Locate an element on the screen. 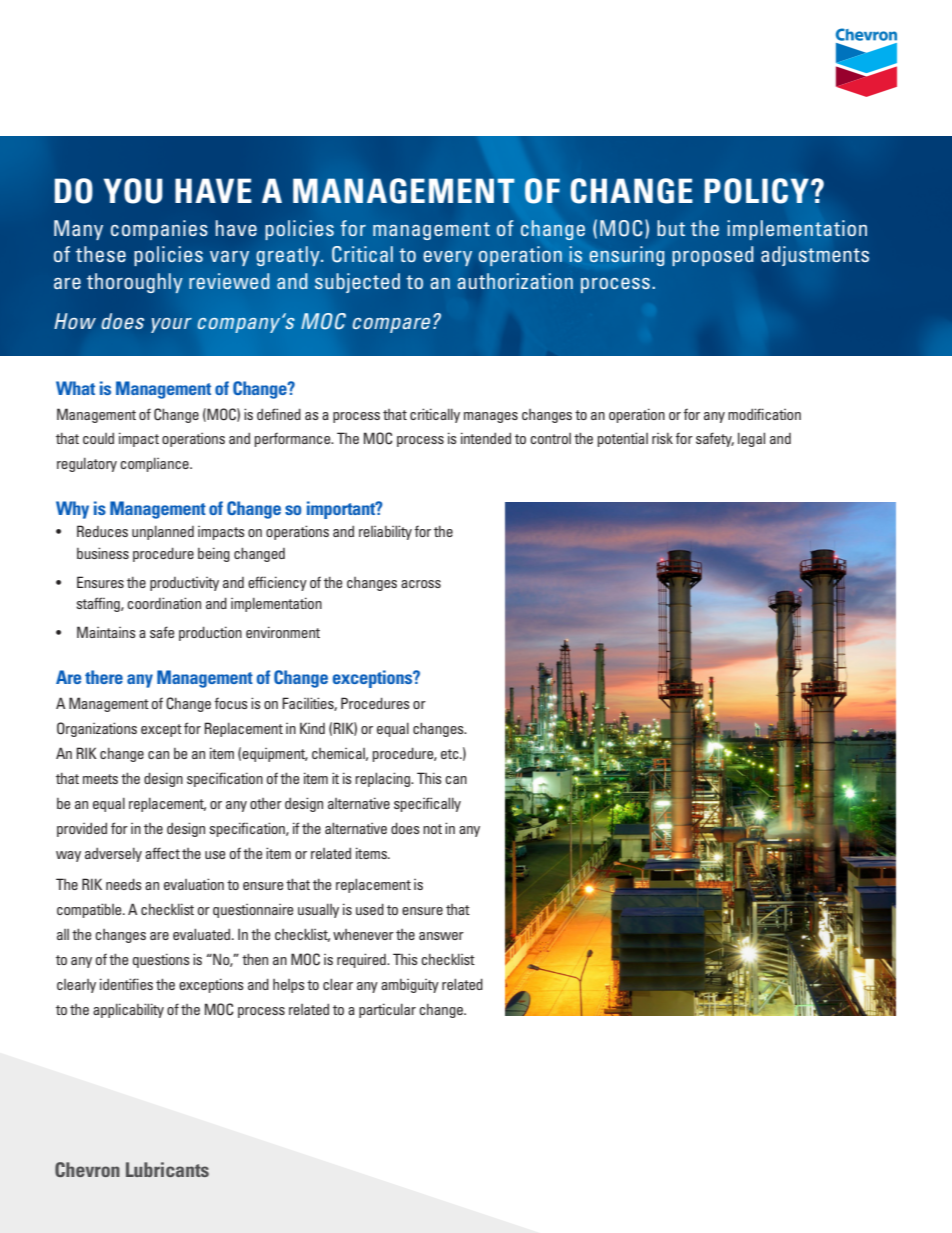 This screenshot has height=1233, width=952. legal is located at coordinates (751, 439).
